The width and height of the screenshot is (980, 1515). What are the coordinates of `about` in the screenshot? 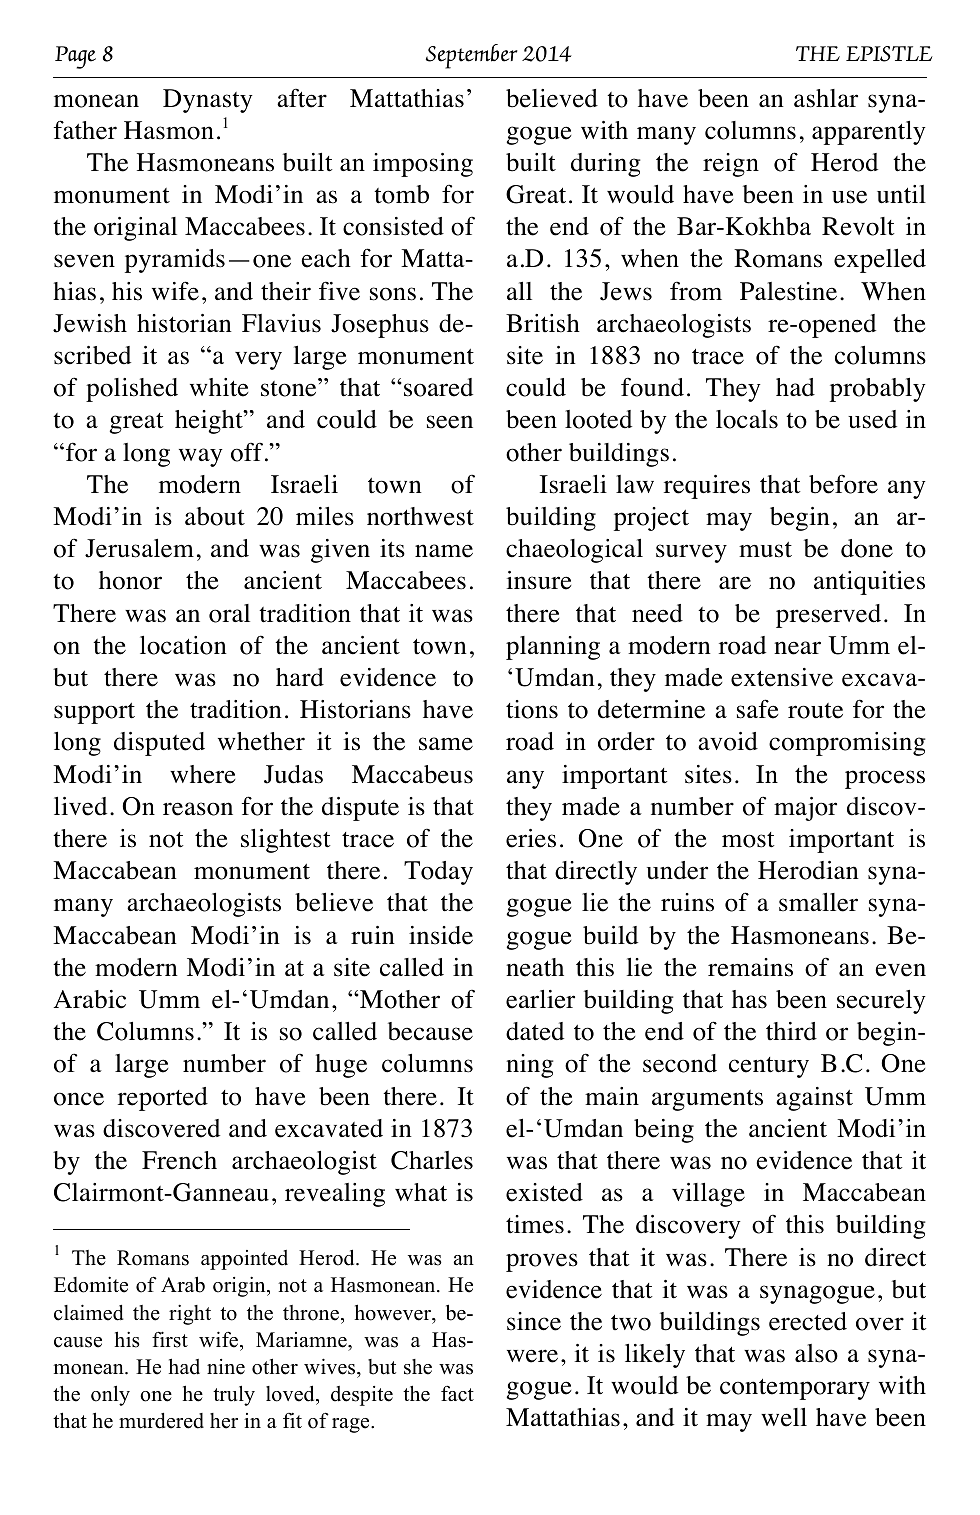 It's located at (215, 516).
